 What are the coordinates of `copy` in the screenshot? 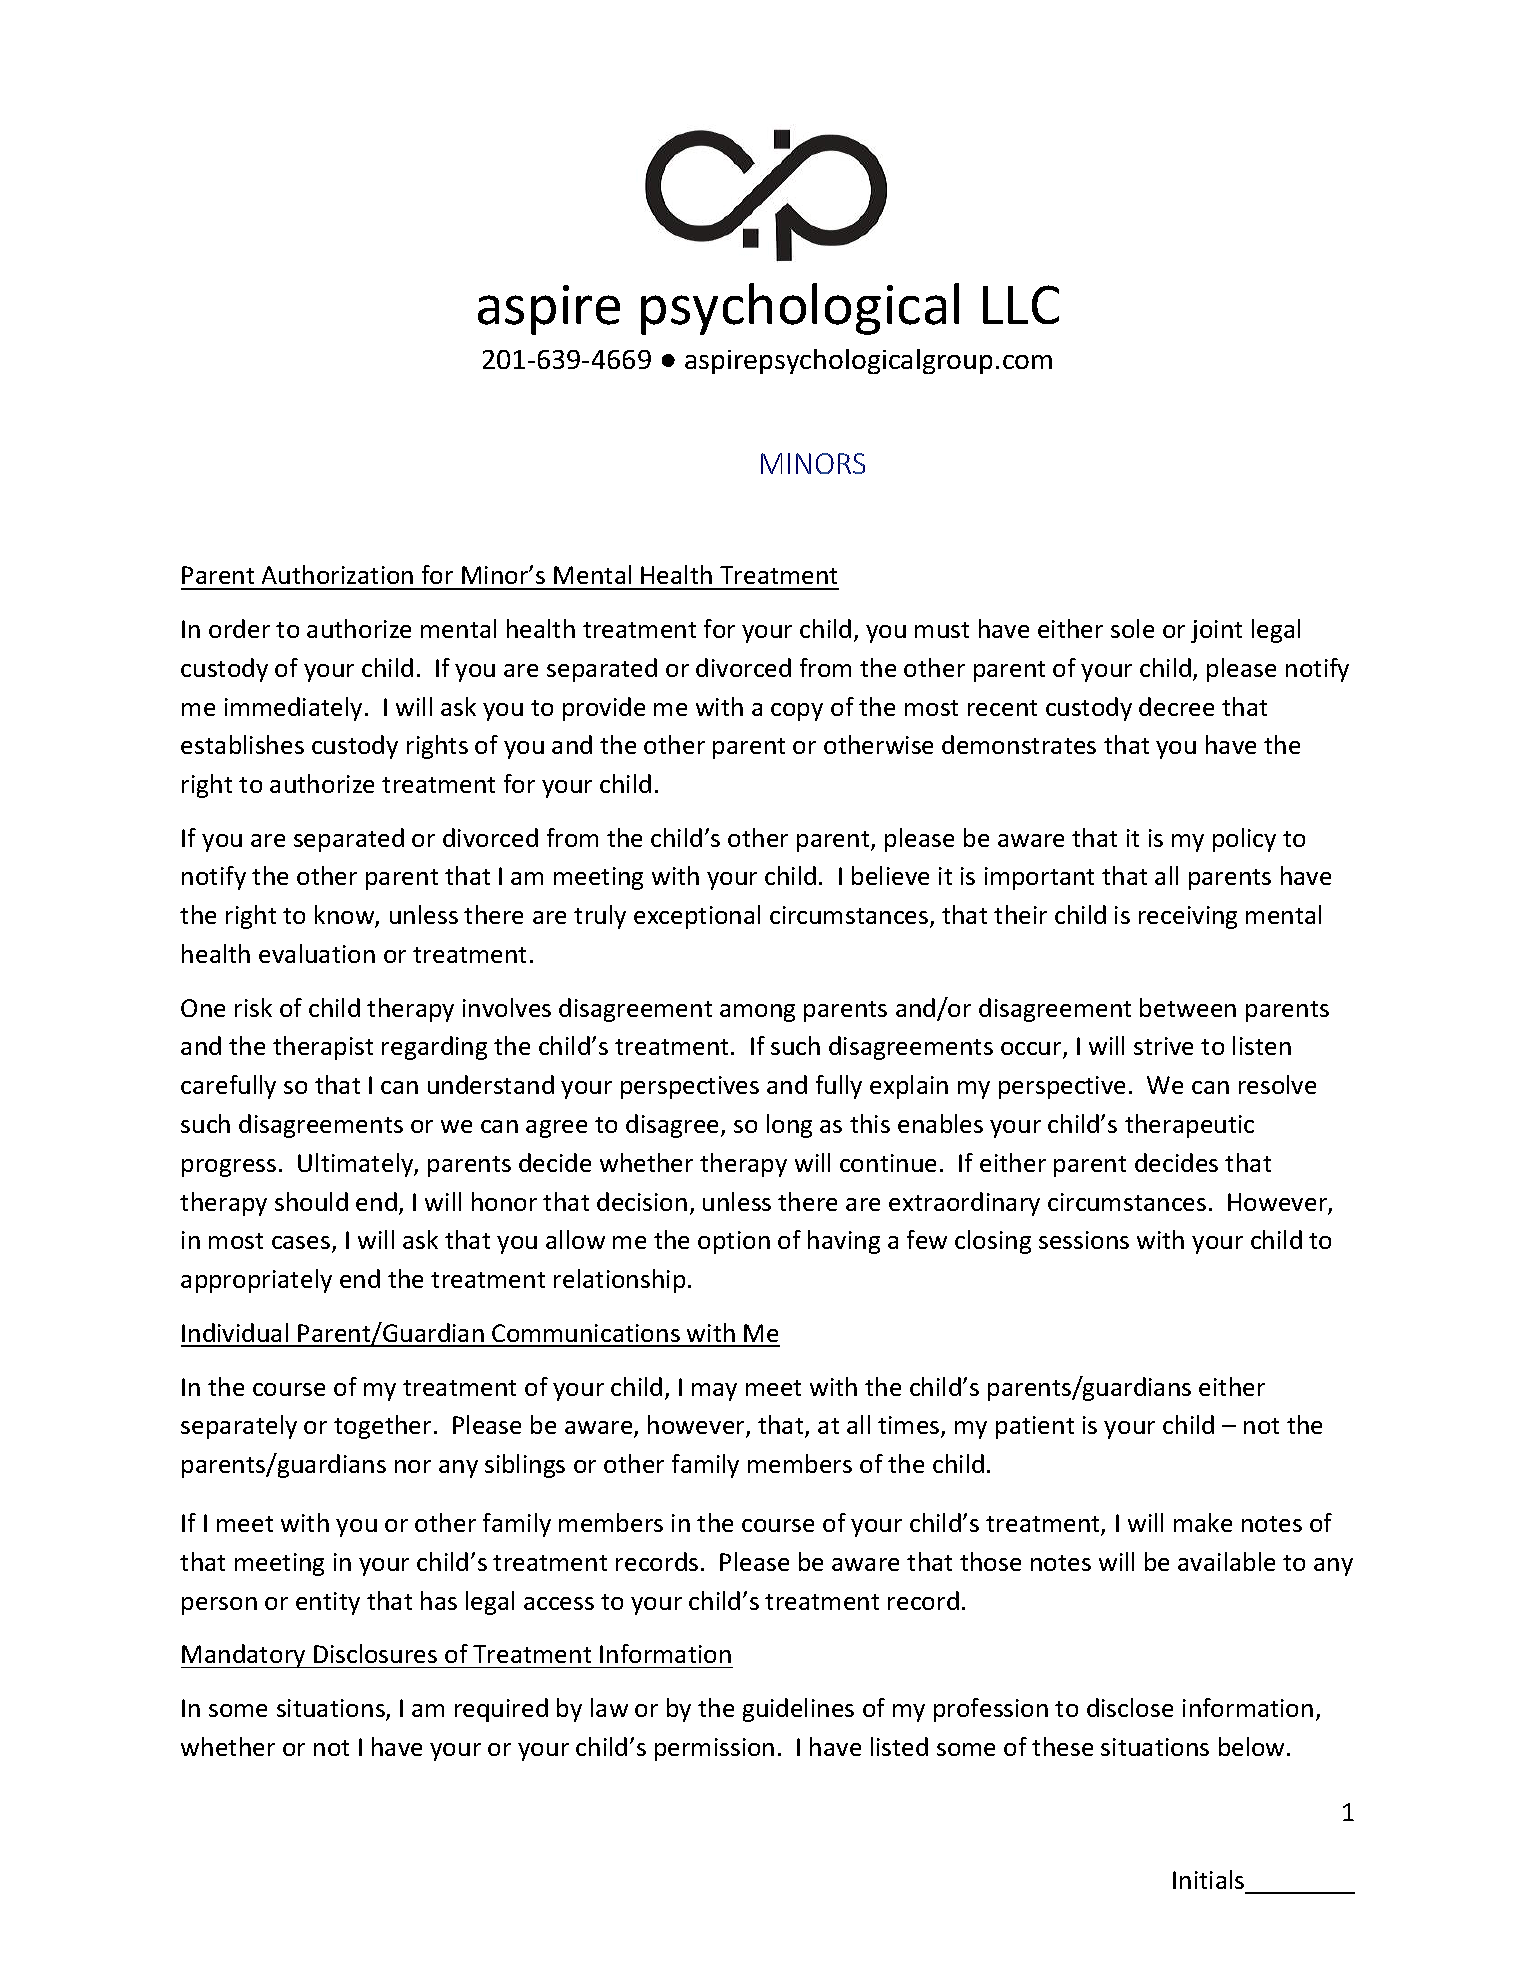 It's located at (797, 712).
